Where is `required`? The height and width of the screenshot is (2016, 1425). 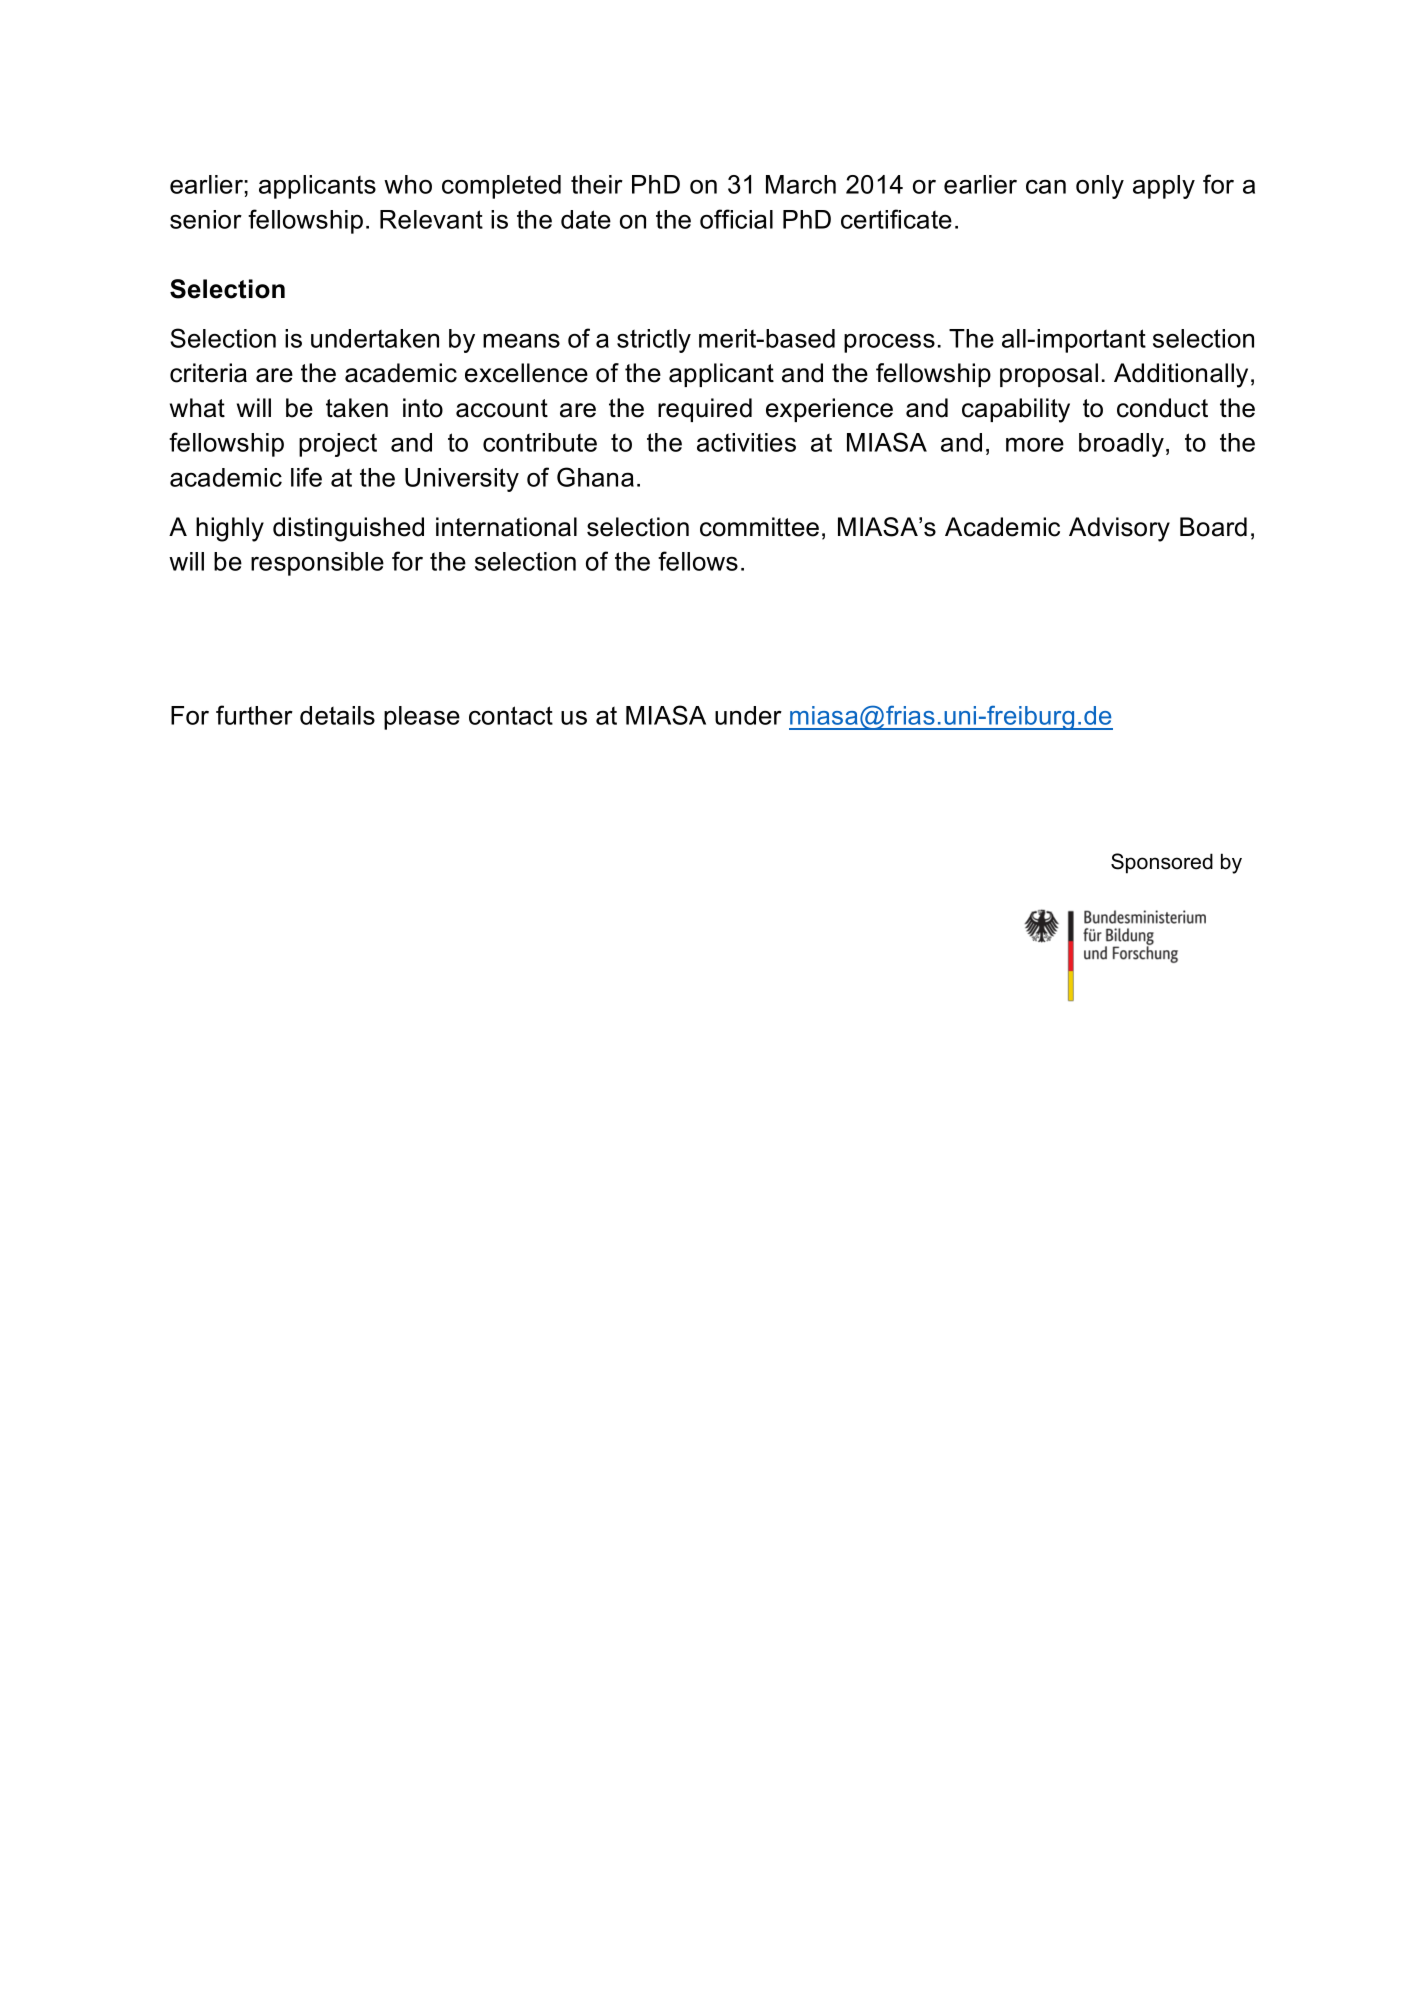 required is located at coordinates (705, 410).
